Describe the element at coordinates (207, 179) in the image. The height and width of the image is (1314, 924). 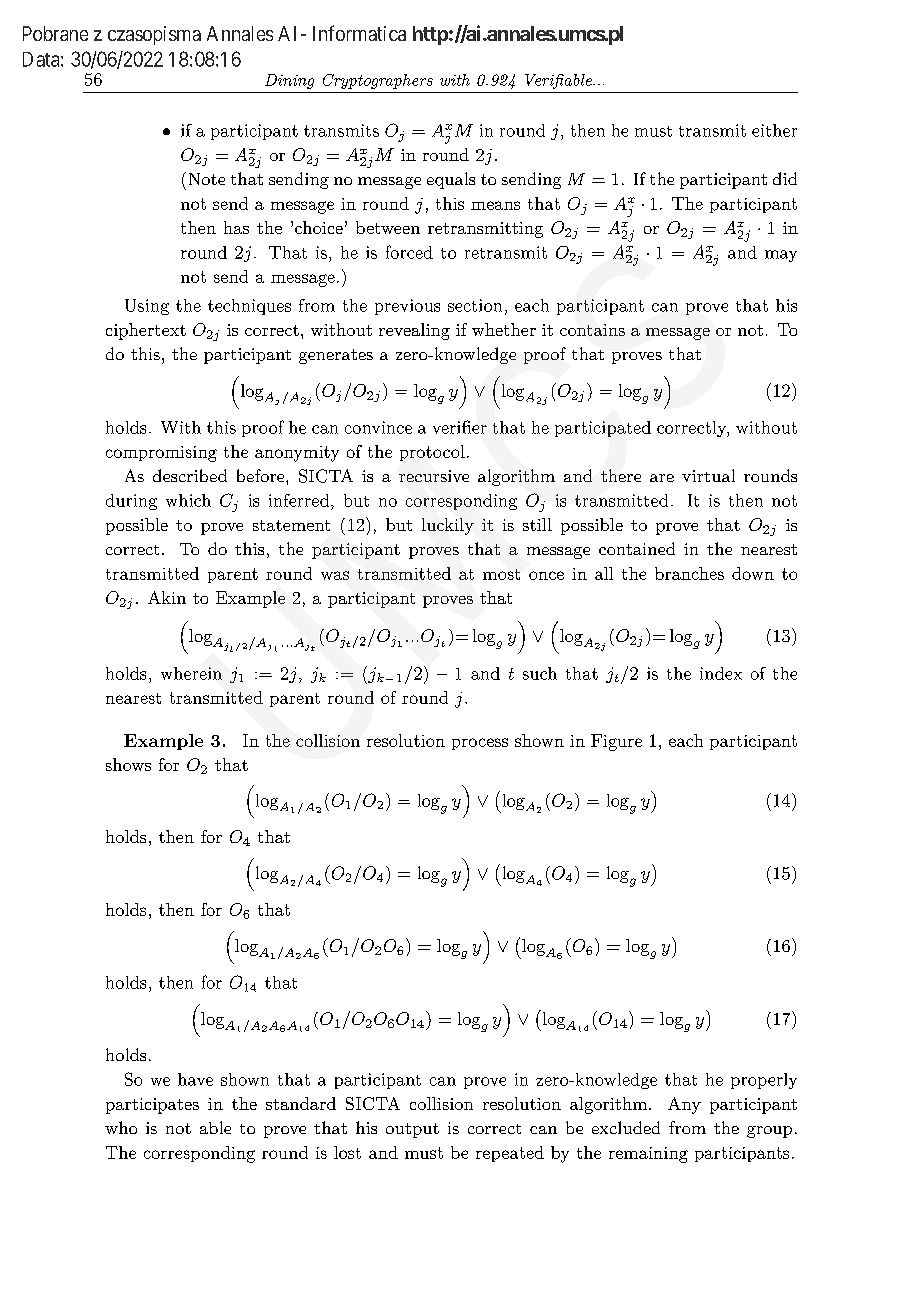
I see `Note` at that location.
